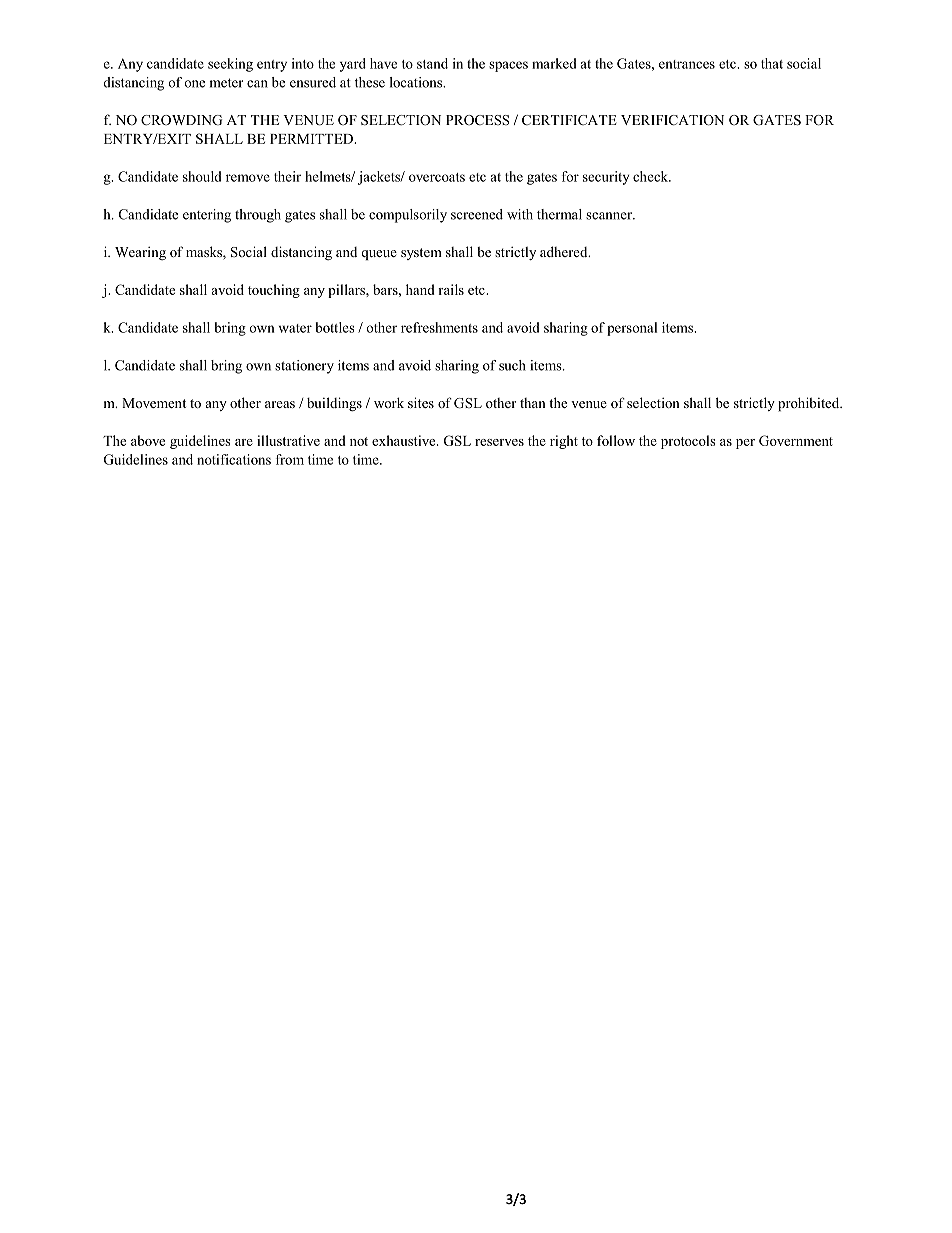 The image size is (952, 1233). I want to click on stand, so click(432, 63).
